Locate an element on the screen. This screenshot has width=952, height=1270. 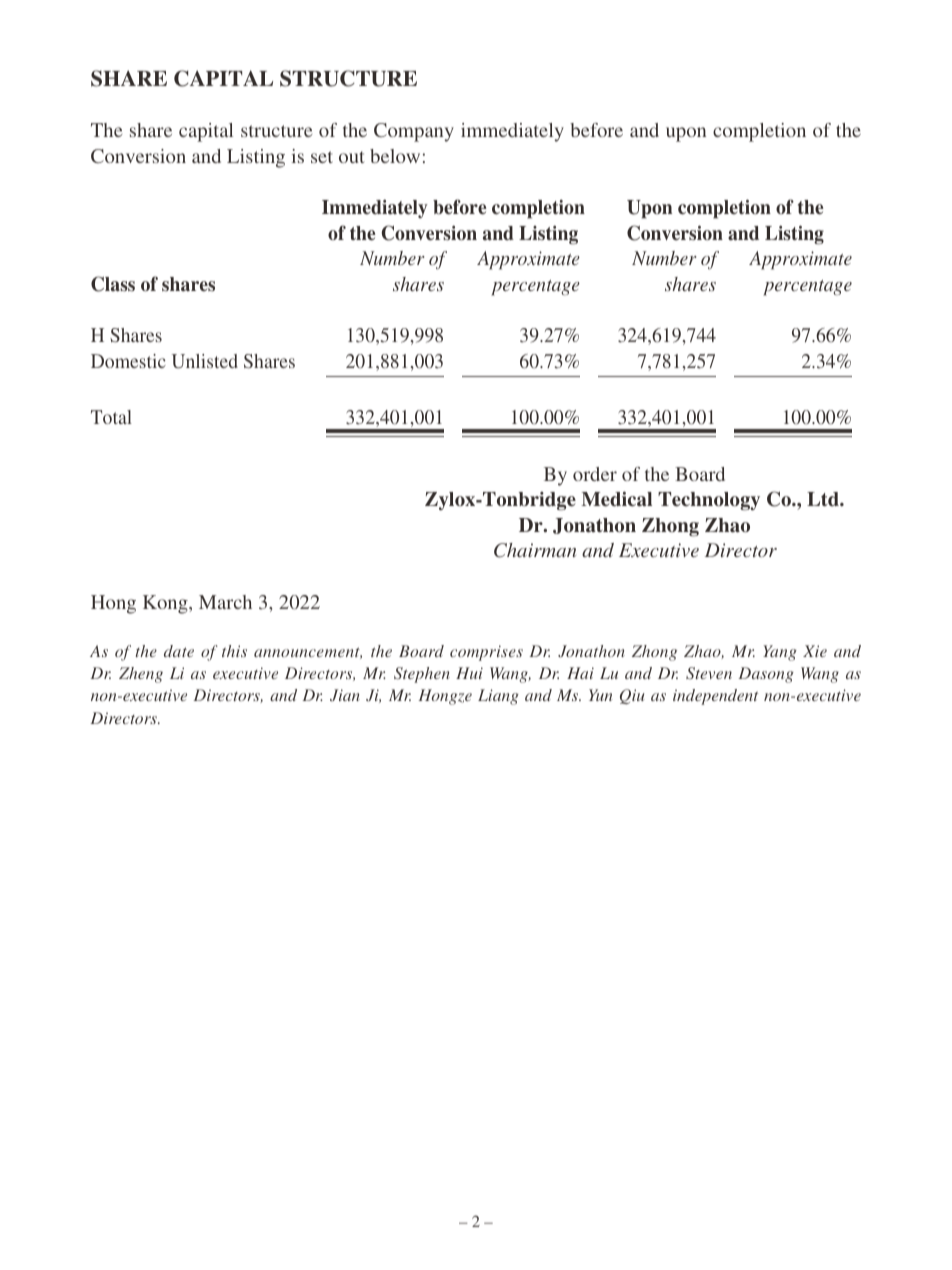
order is located at coordinates (595, 474).
